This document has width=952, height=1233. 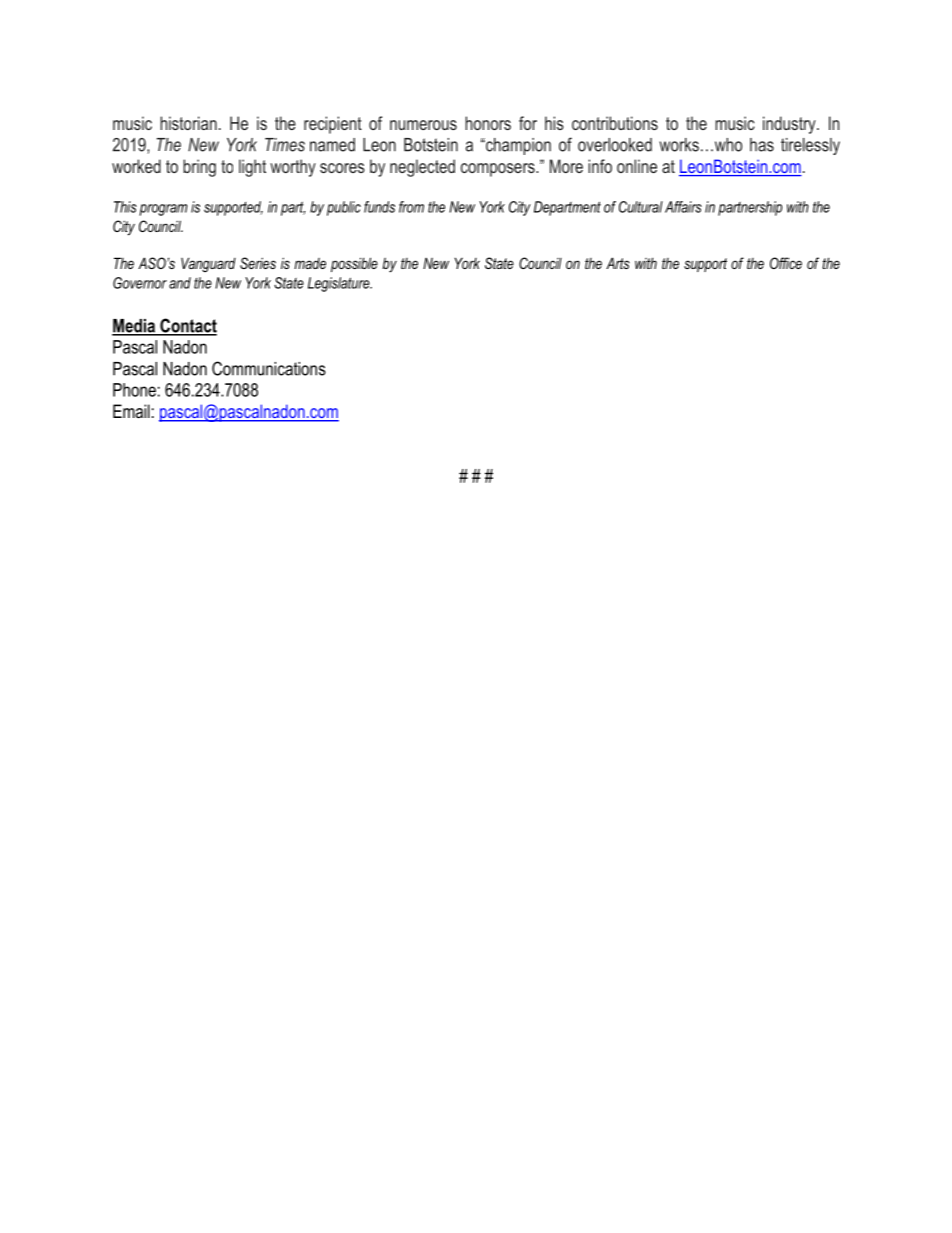 I want to click on Office, so click(x=786, y=263).
